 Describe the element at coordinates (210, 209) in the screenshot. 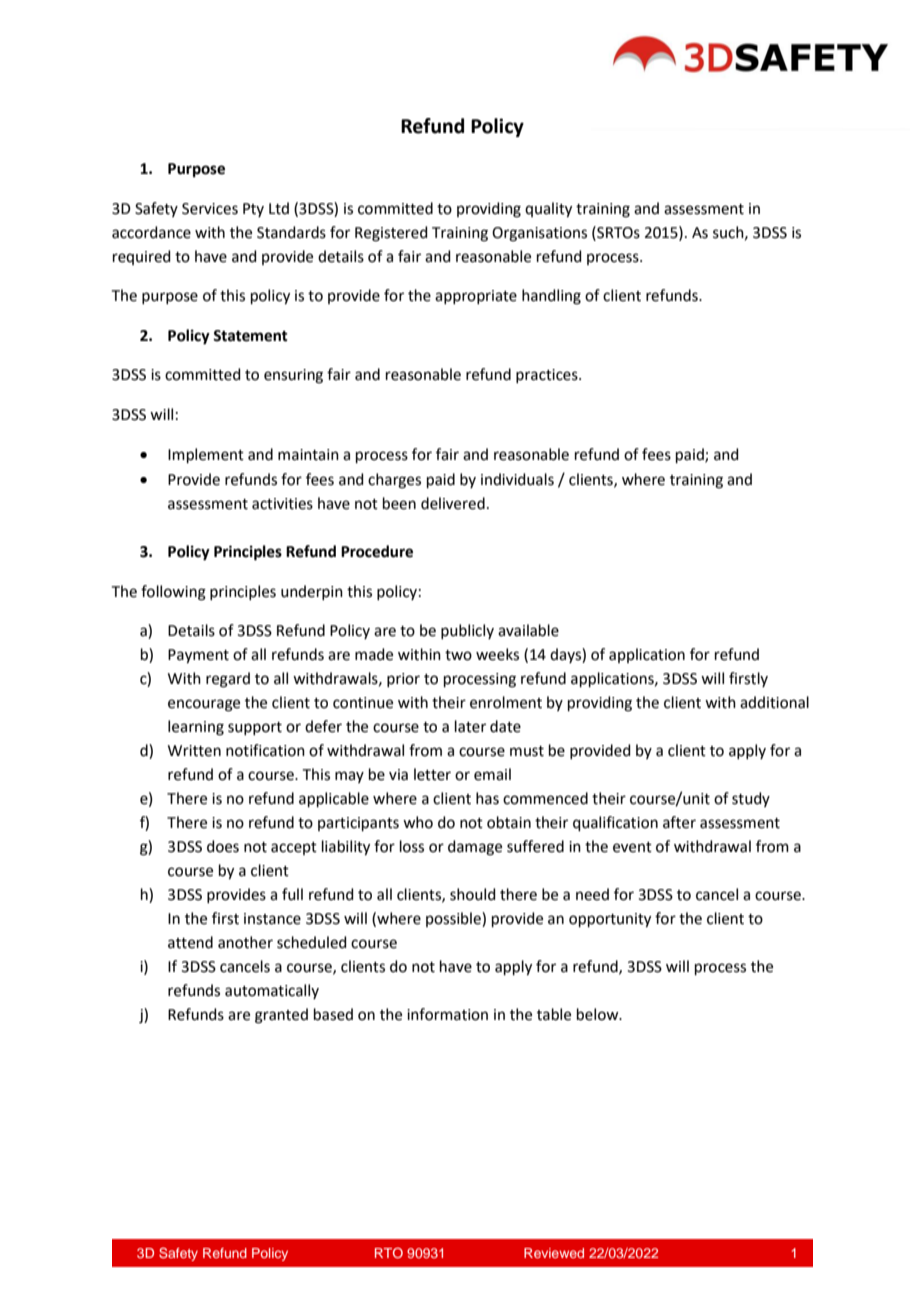

I see `Services` at that location.
